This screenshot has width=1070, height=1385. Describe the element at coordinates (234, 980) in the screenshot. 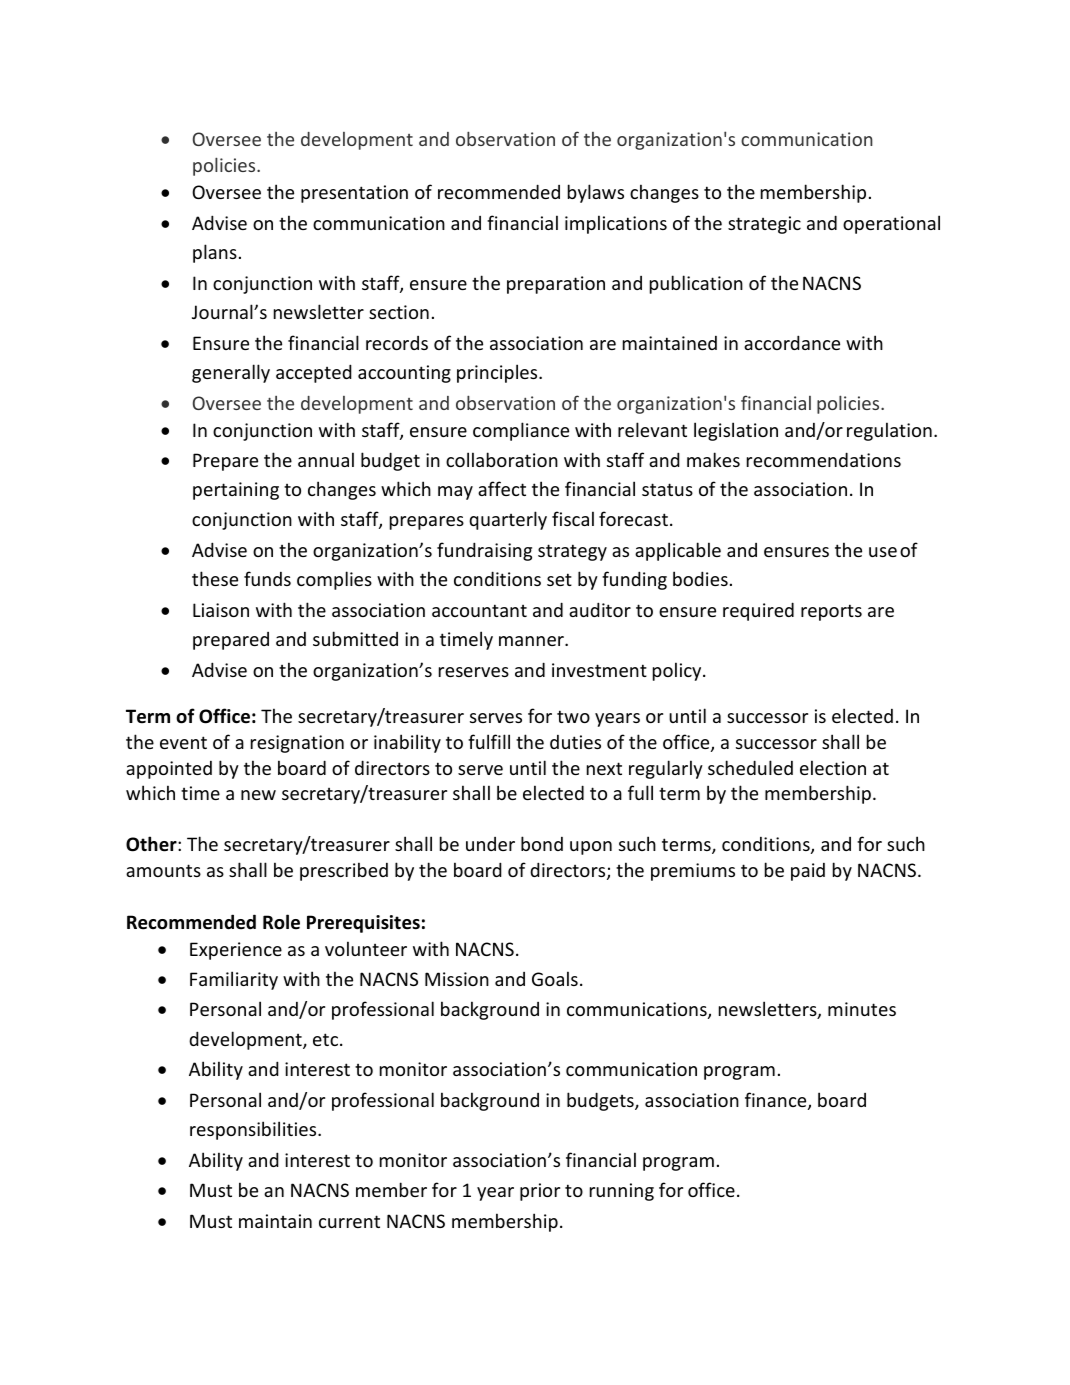

I see `Familiarity` at that location.
